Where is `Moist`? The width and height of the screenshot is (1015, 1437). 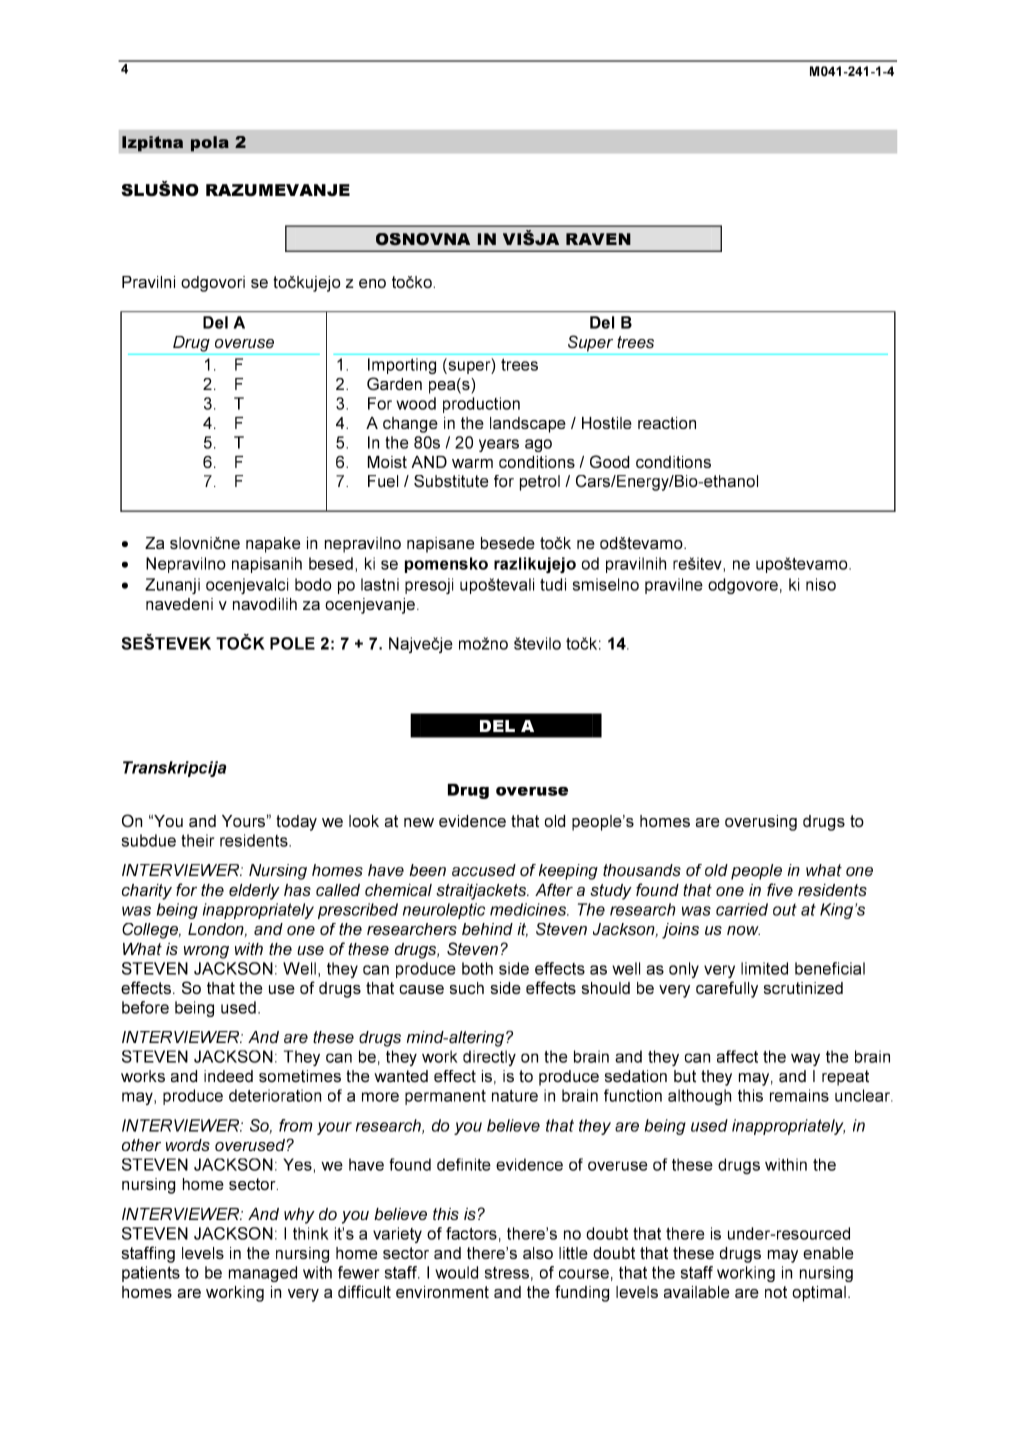 Moist is located at coordinates (387, 462).
